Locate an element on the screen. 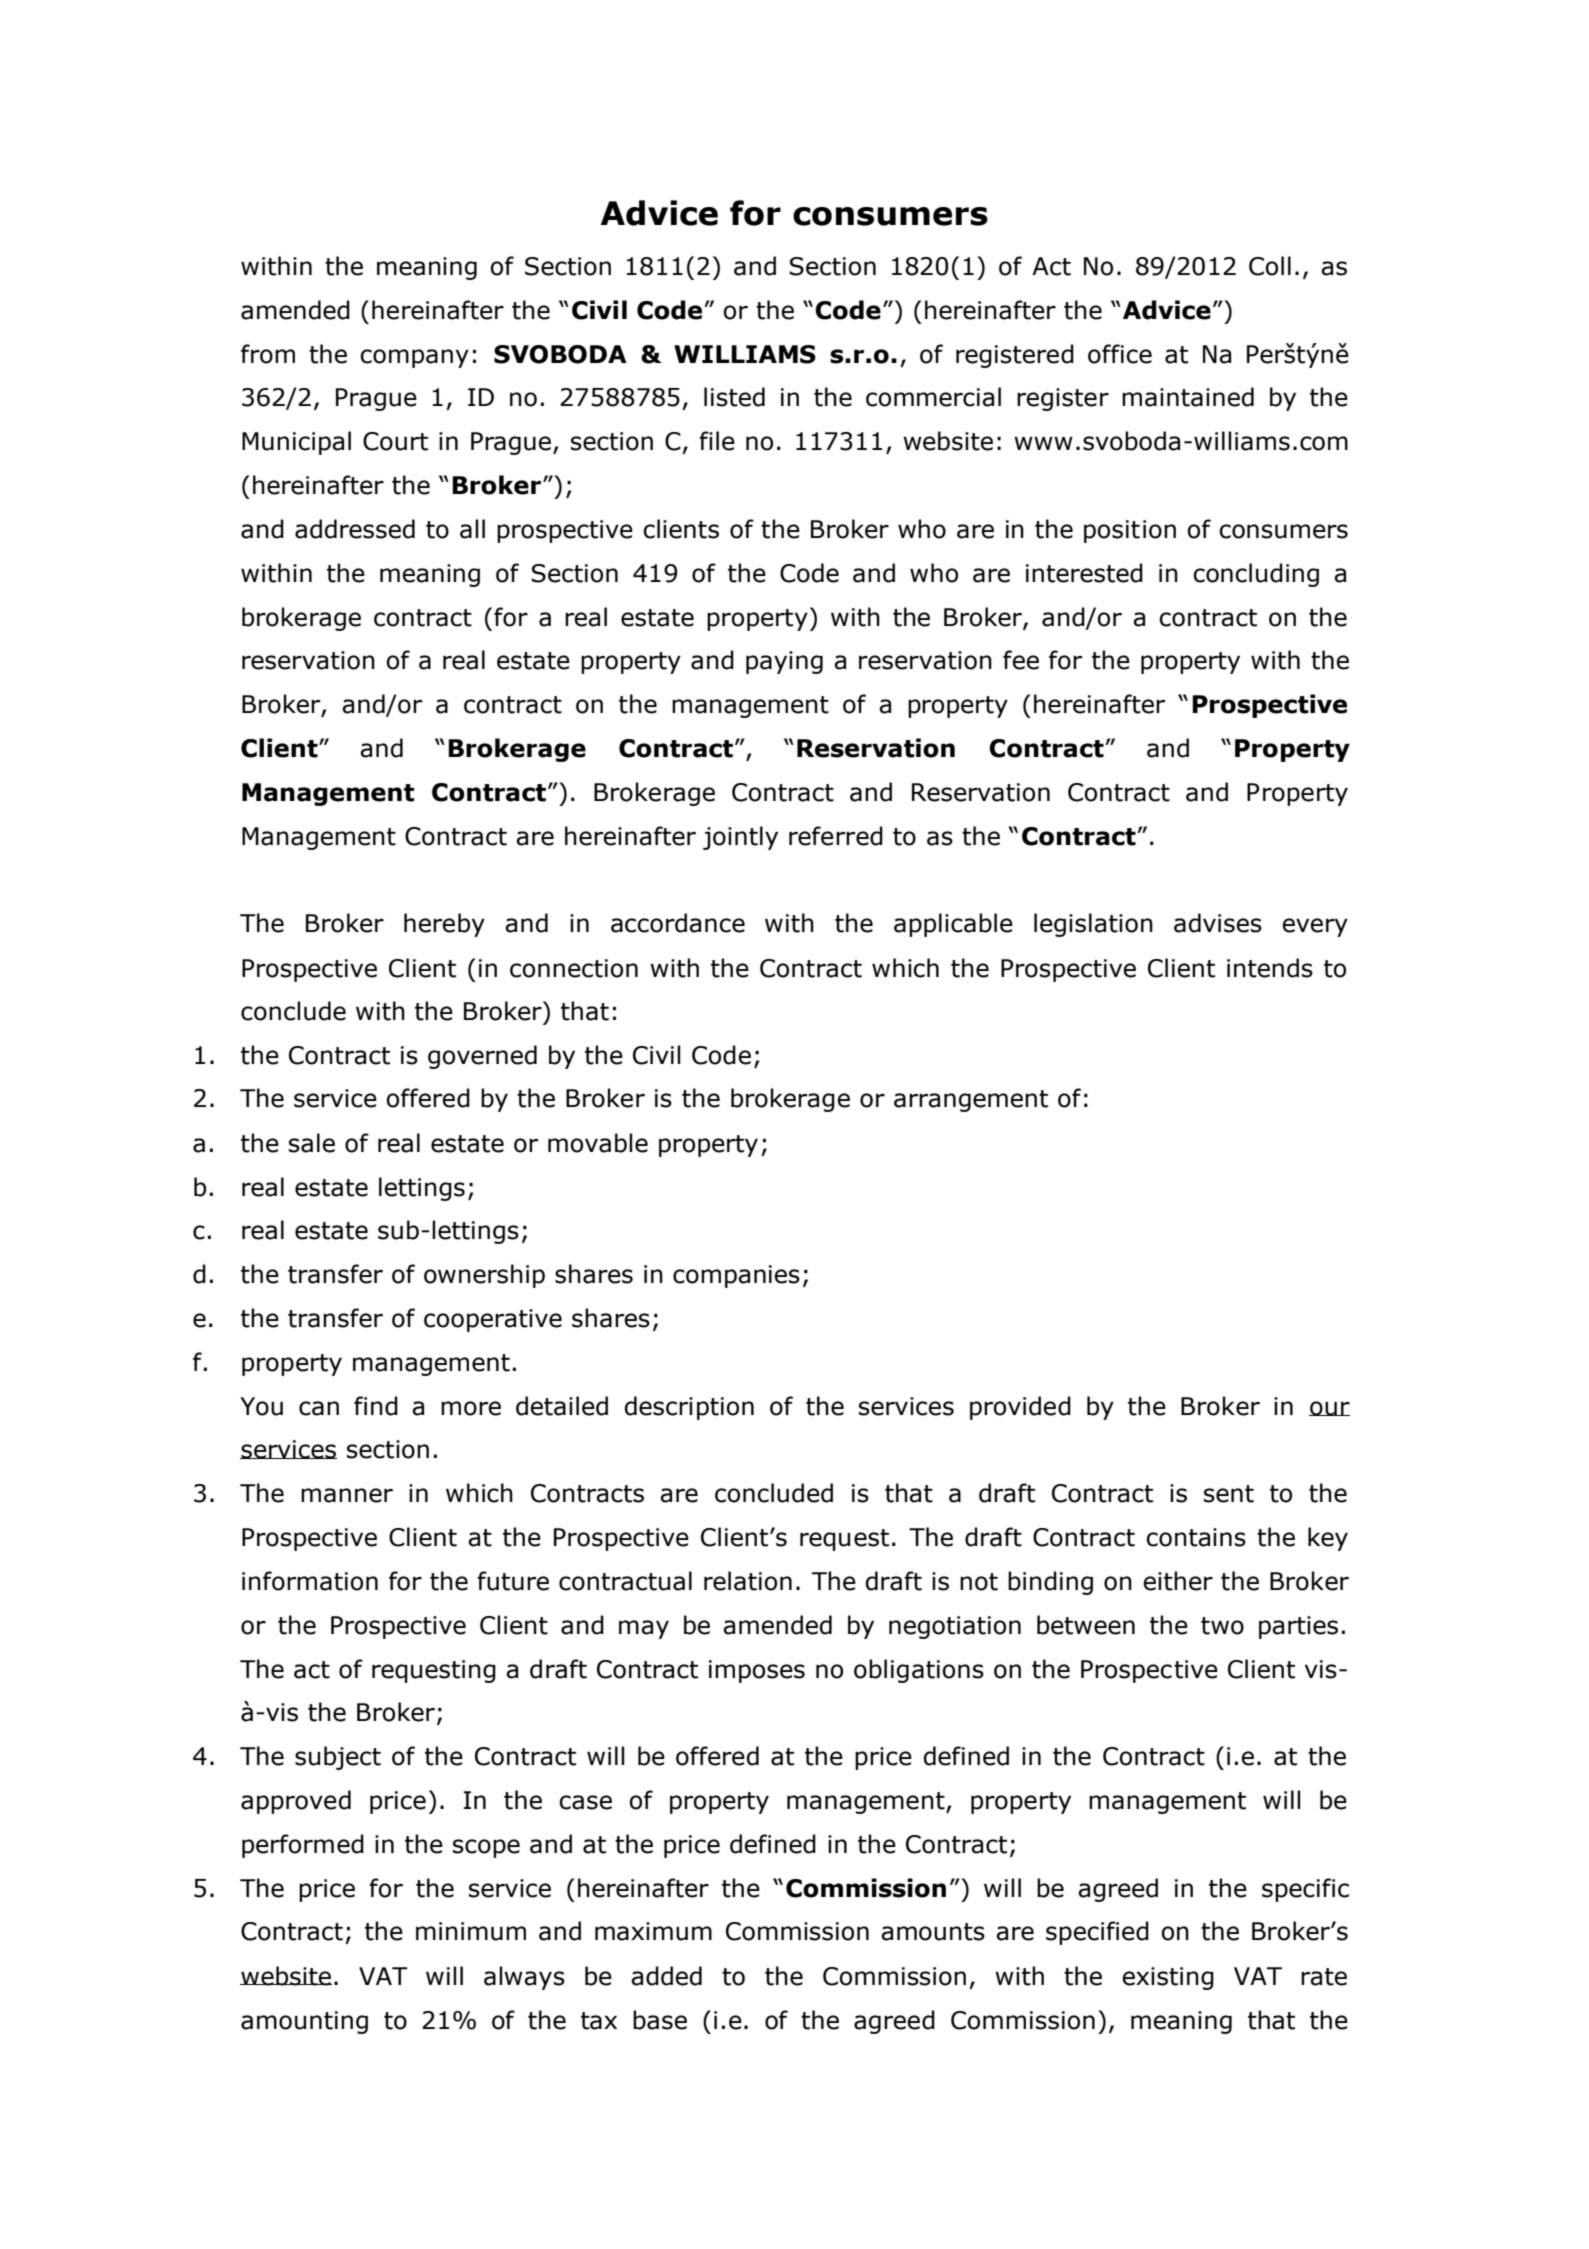  minimum is located at coordinates (471, 1931).
